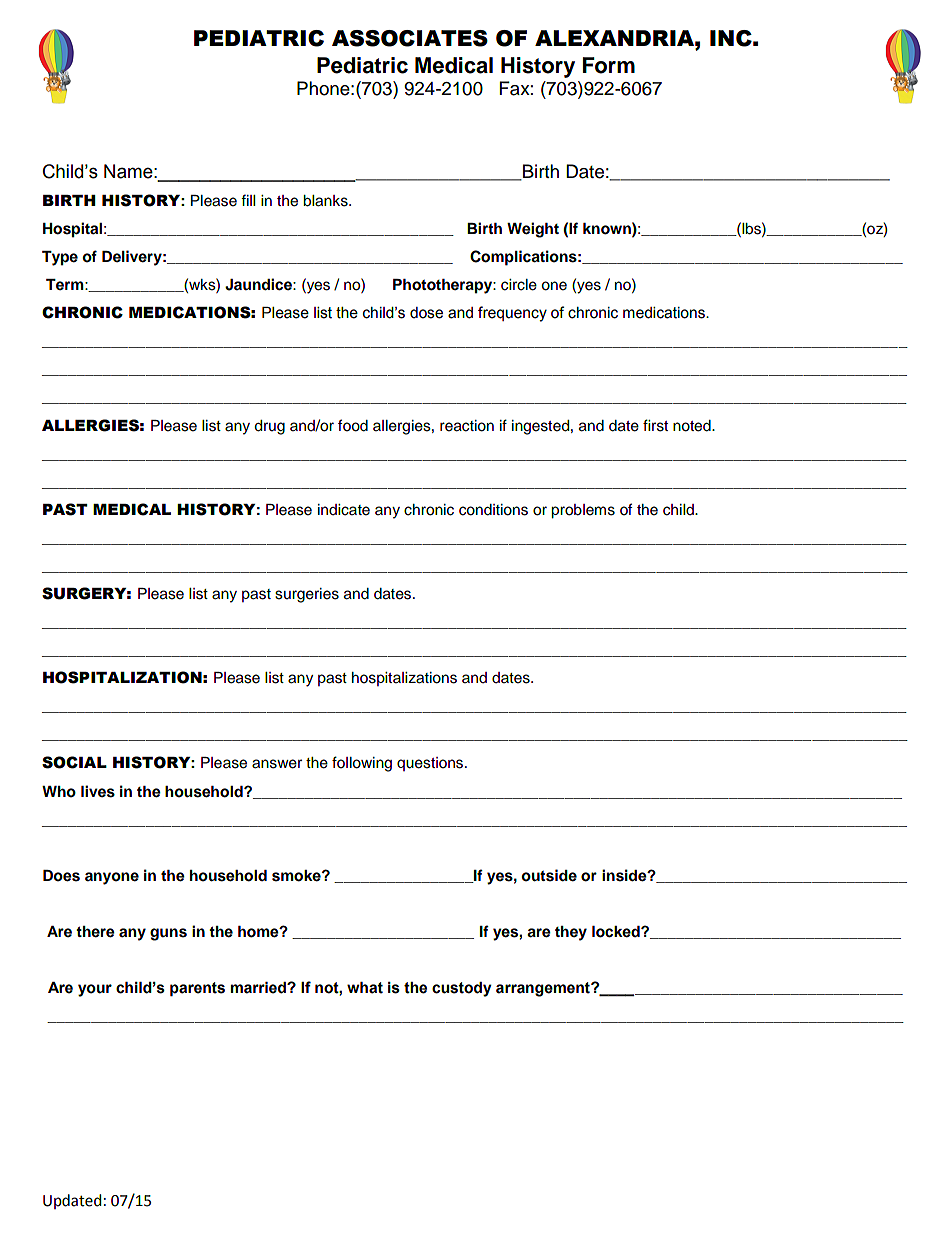  I want to click on guns, so click(168, 934).
